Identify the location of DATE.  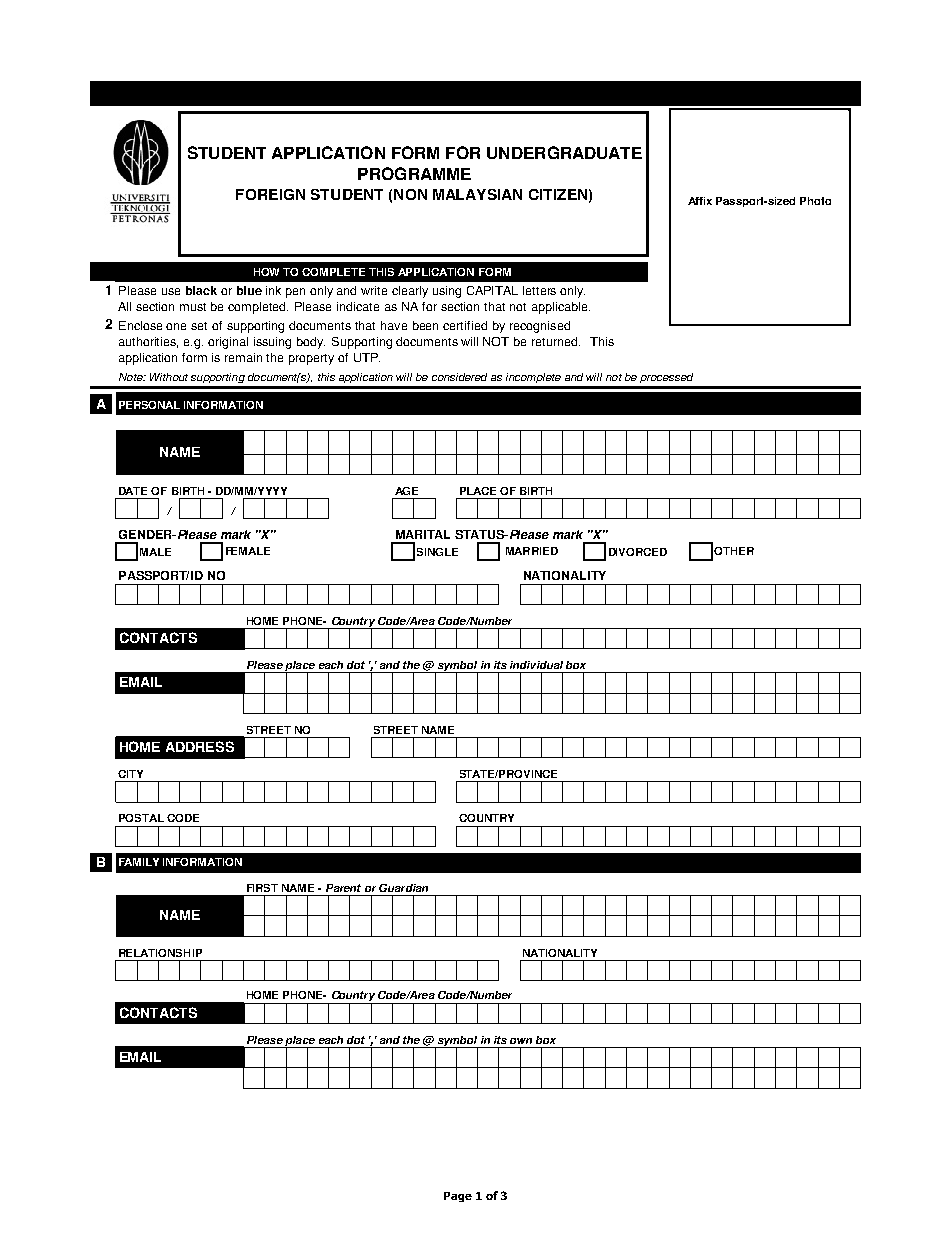
(133, 491).
